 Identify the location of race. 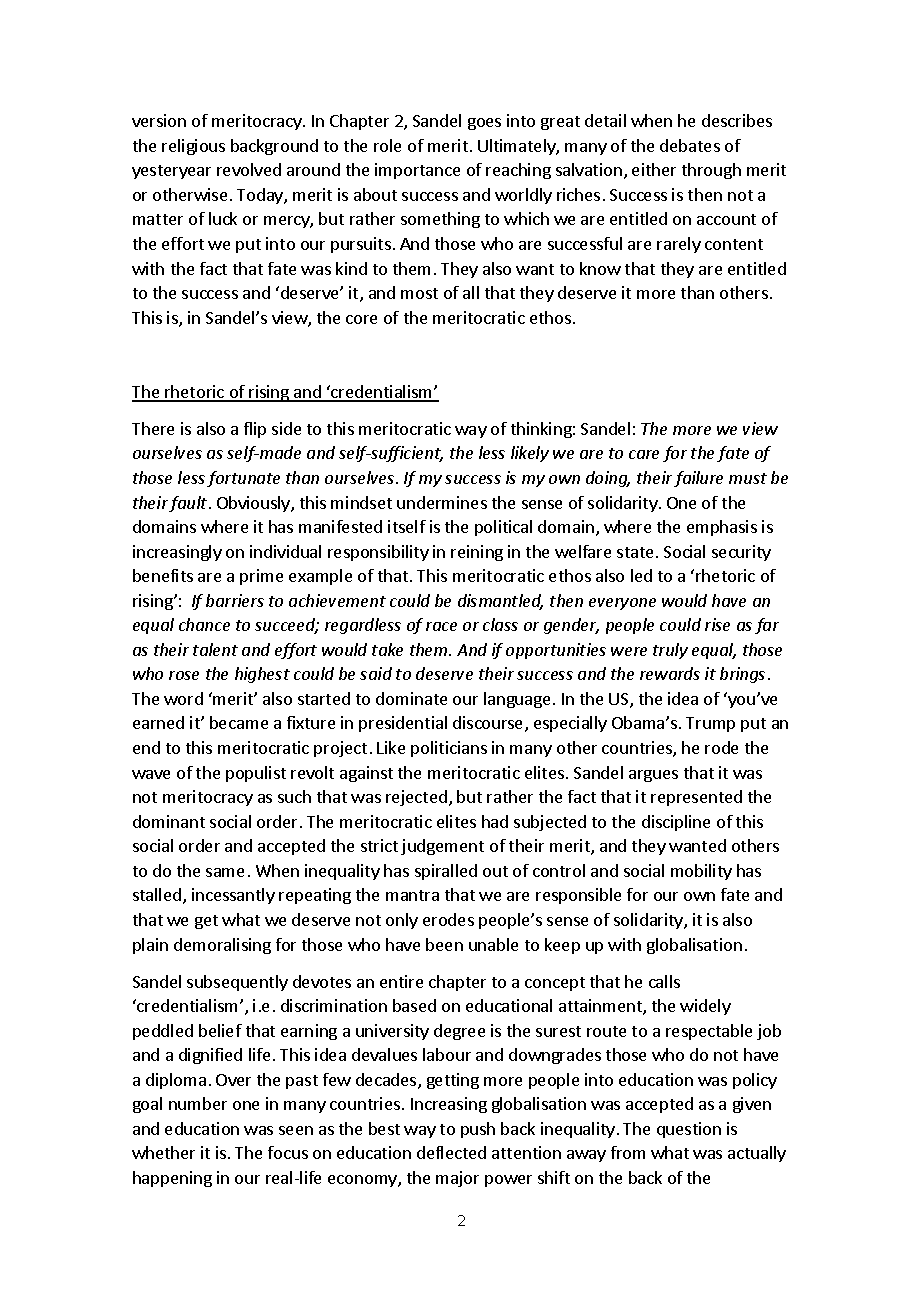
(441, 626).
